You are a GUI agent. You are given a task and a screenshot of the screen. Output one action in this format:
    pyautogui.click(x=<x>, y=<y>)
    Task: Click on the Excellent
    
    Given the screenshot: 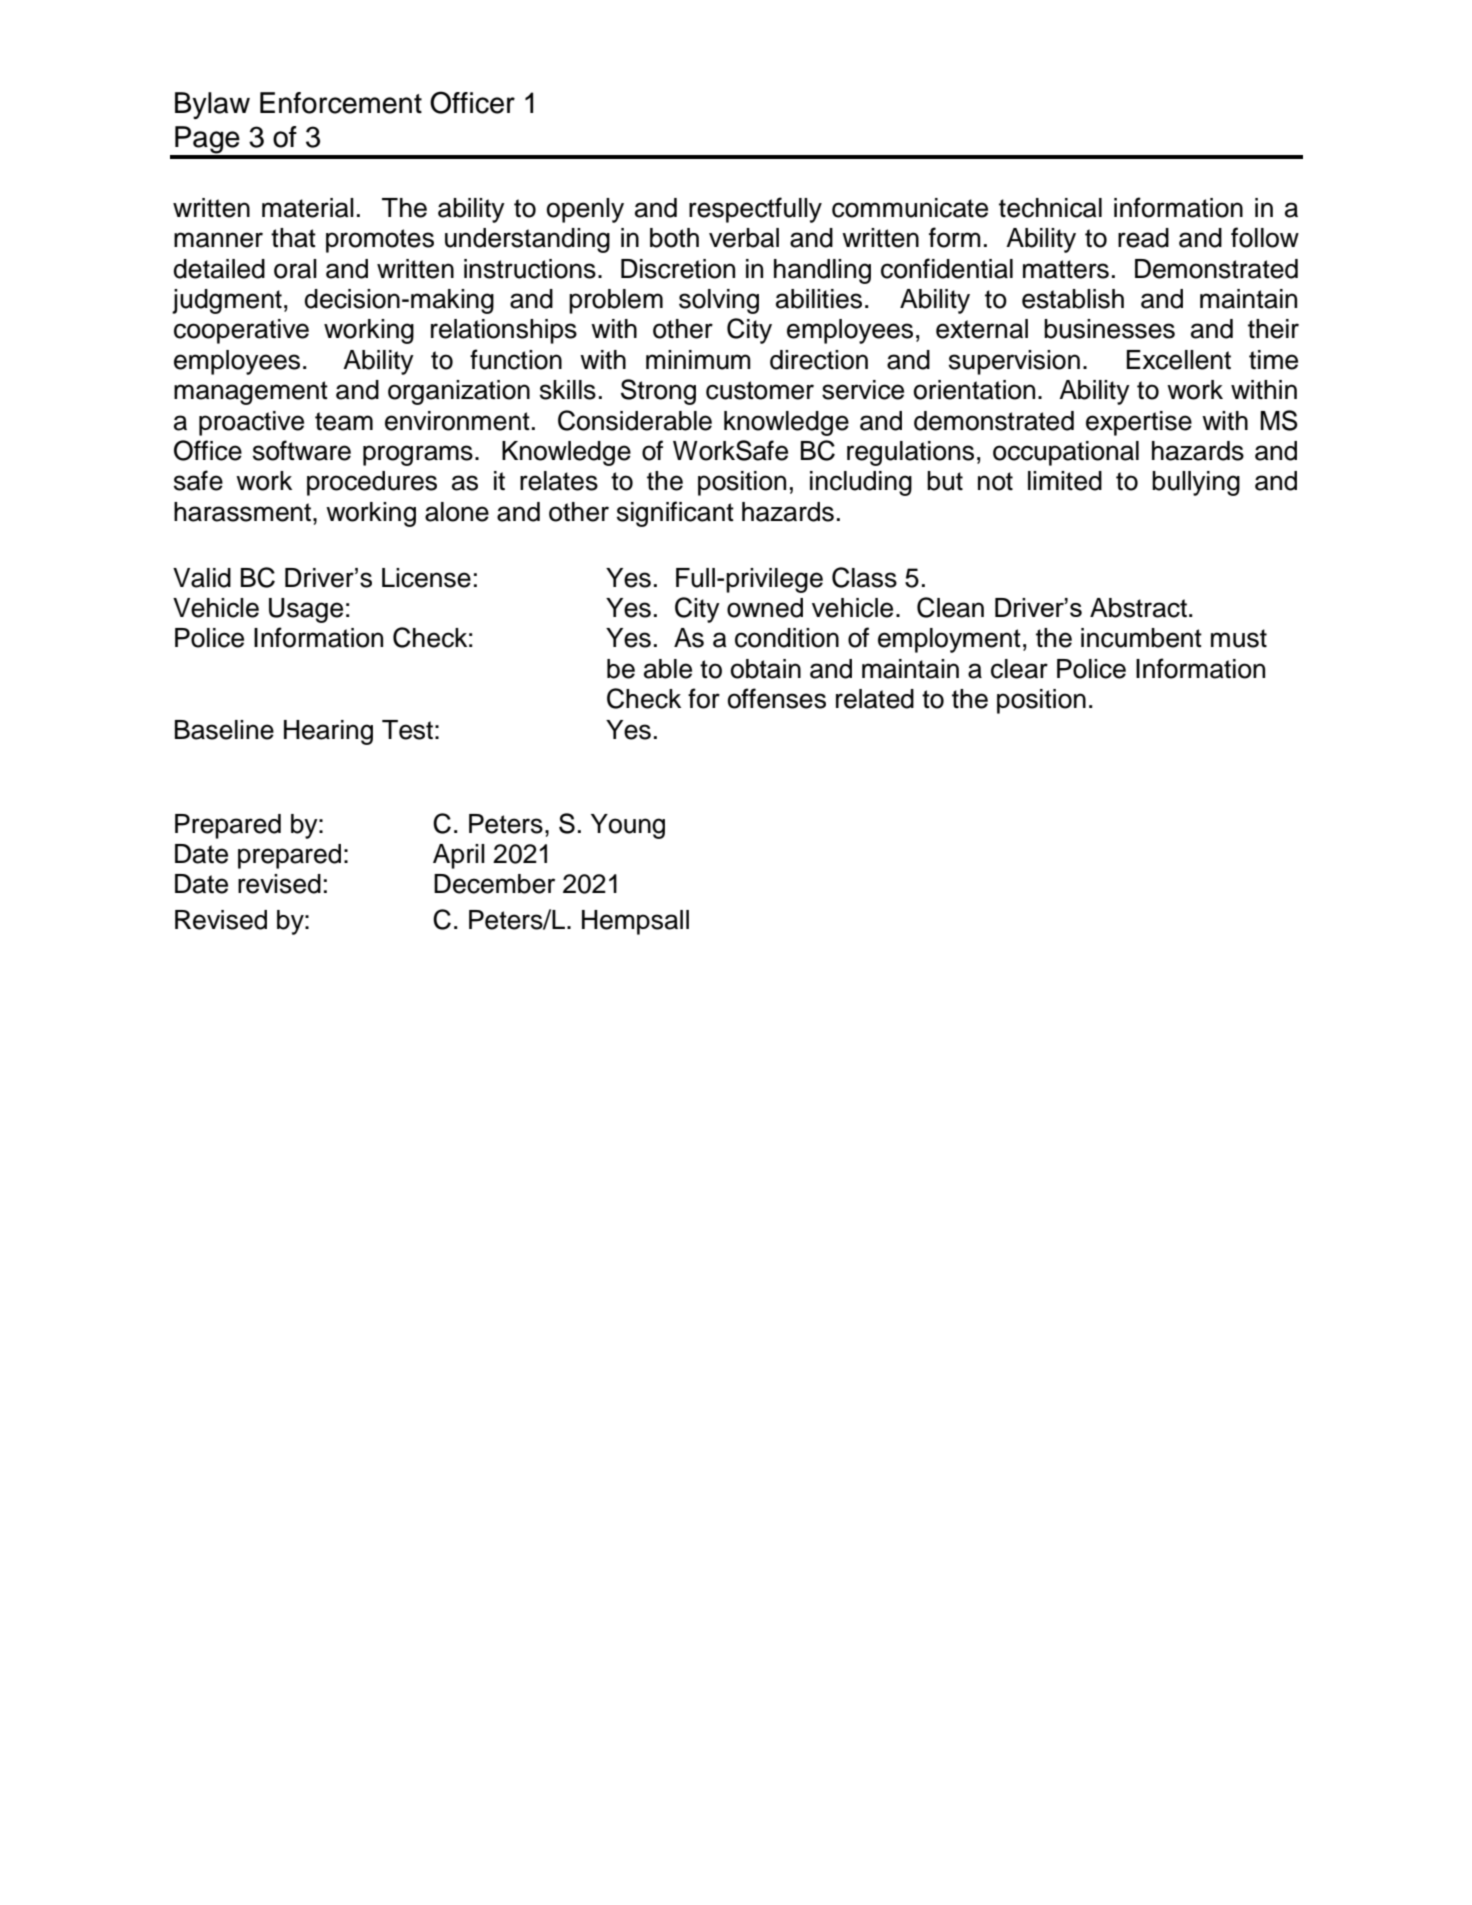 What is the action you would take?
    pyautogui.click(x=1179, y=360)
